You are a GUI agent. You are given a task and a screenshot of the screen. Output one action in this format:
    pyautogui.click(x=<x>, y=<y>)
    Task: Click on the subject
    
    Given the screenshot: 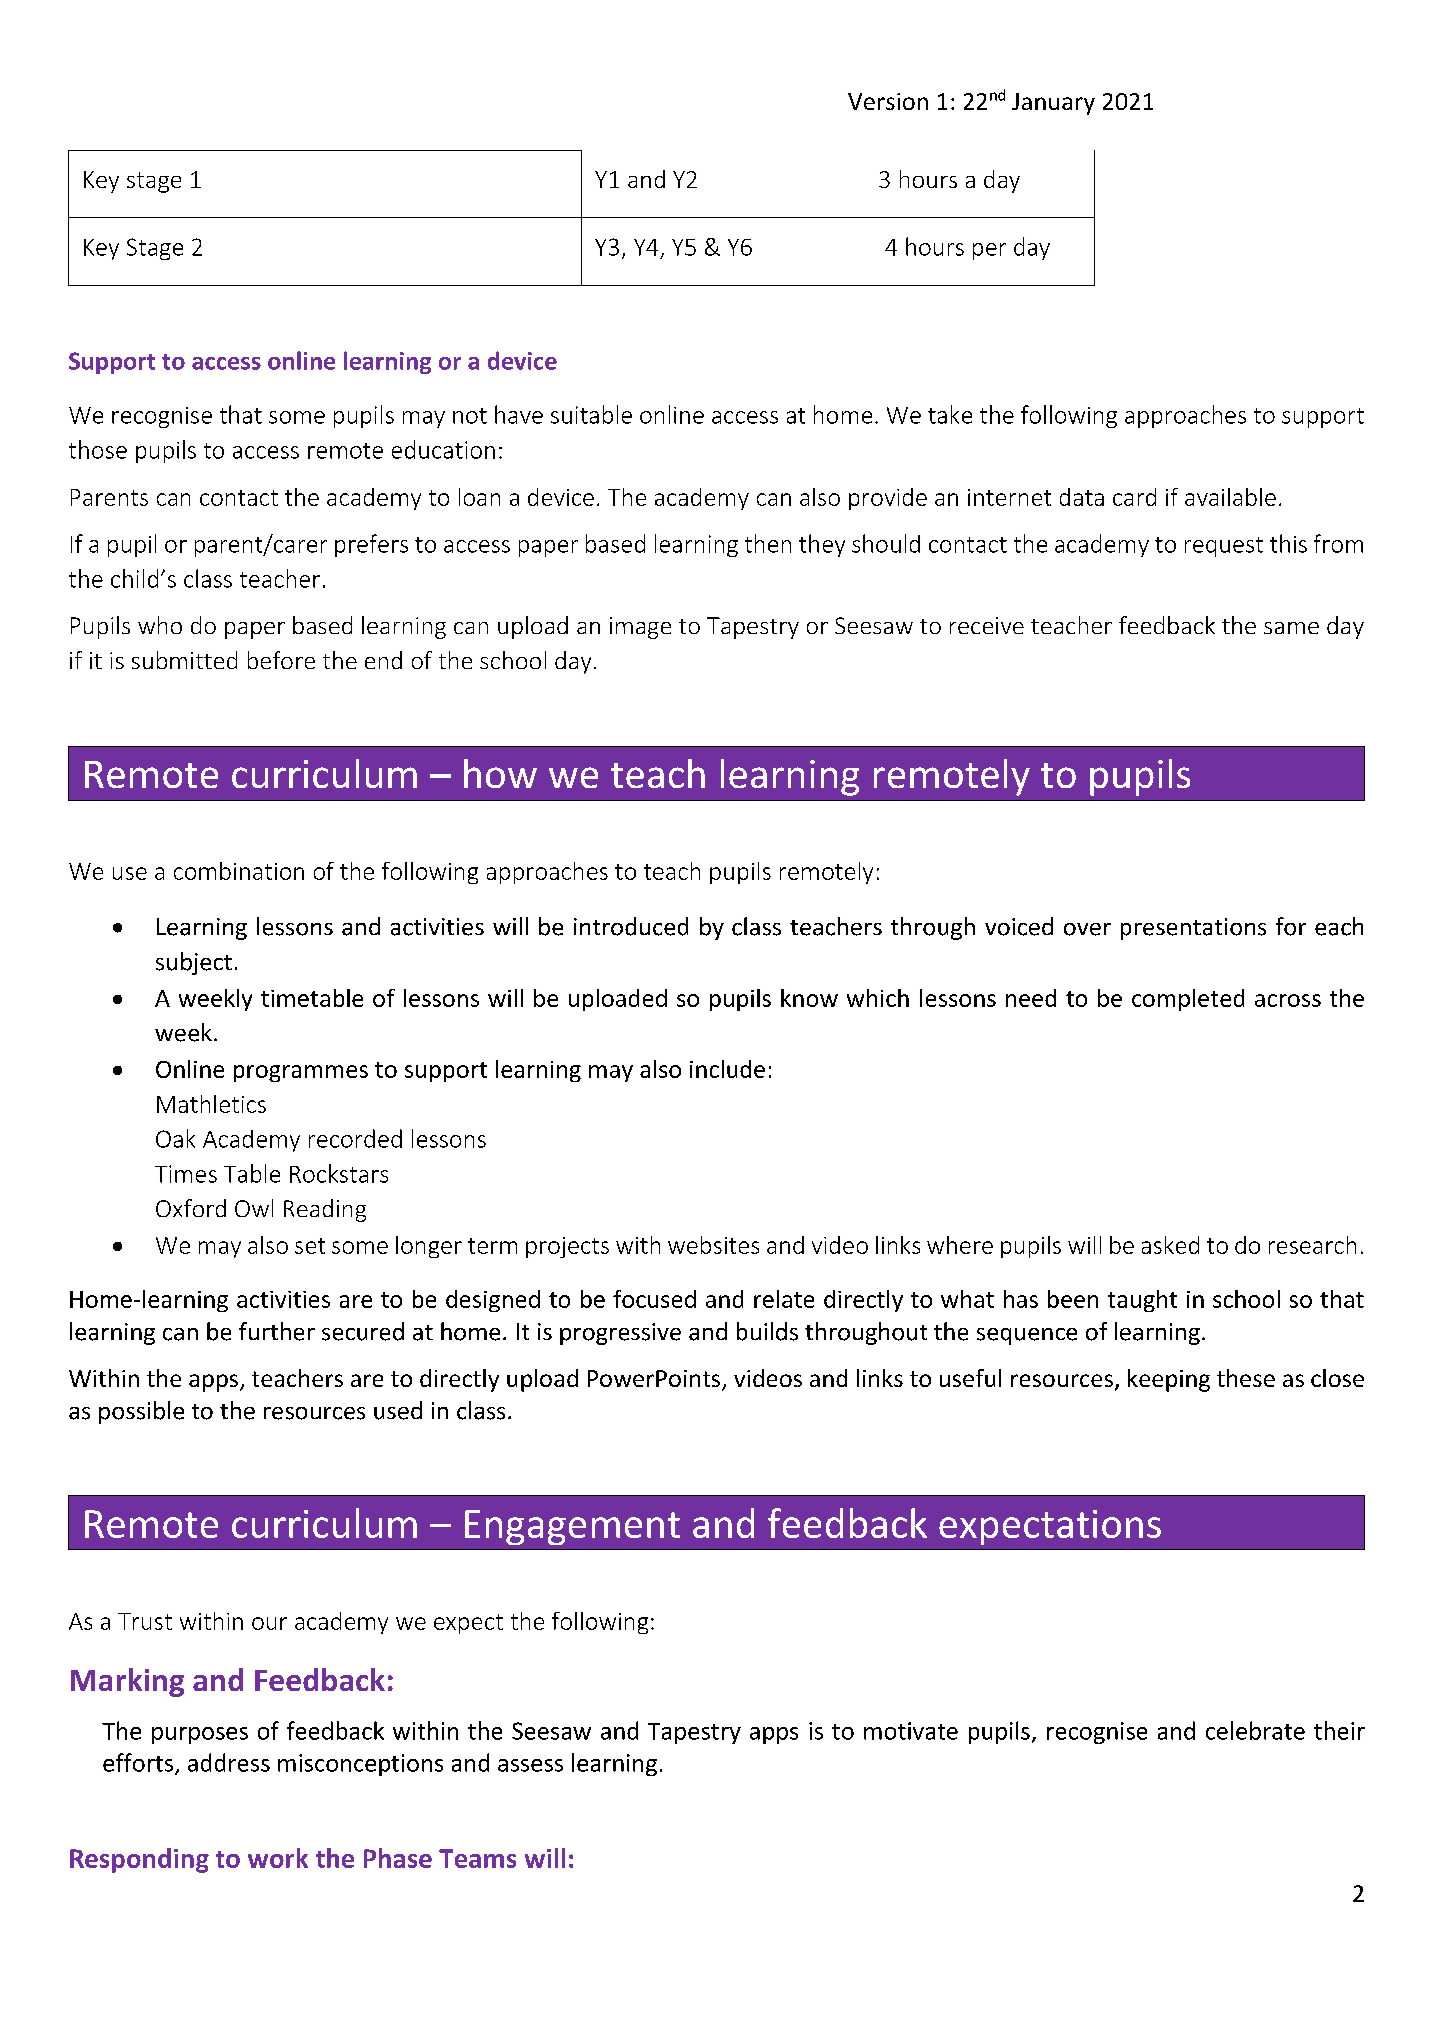 What is the action you would take?
    pyautogui.click(x=194, y=963)
